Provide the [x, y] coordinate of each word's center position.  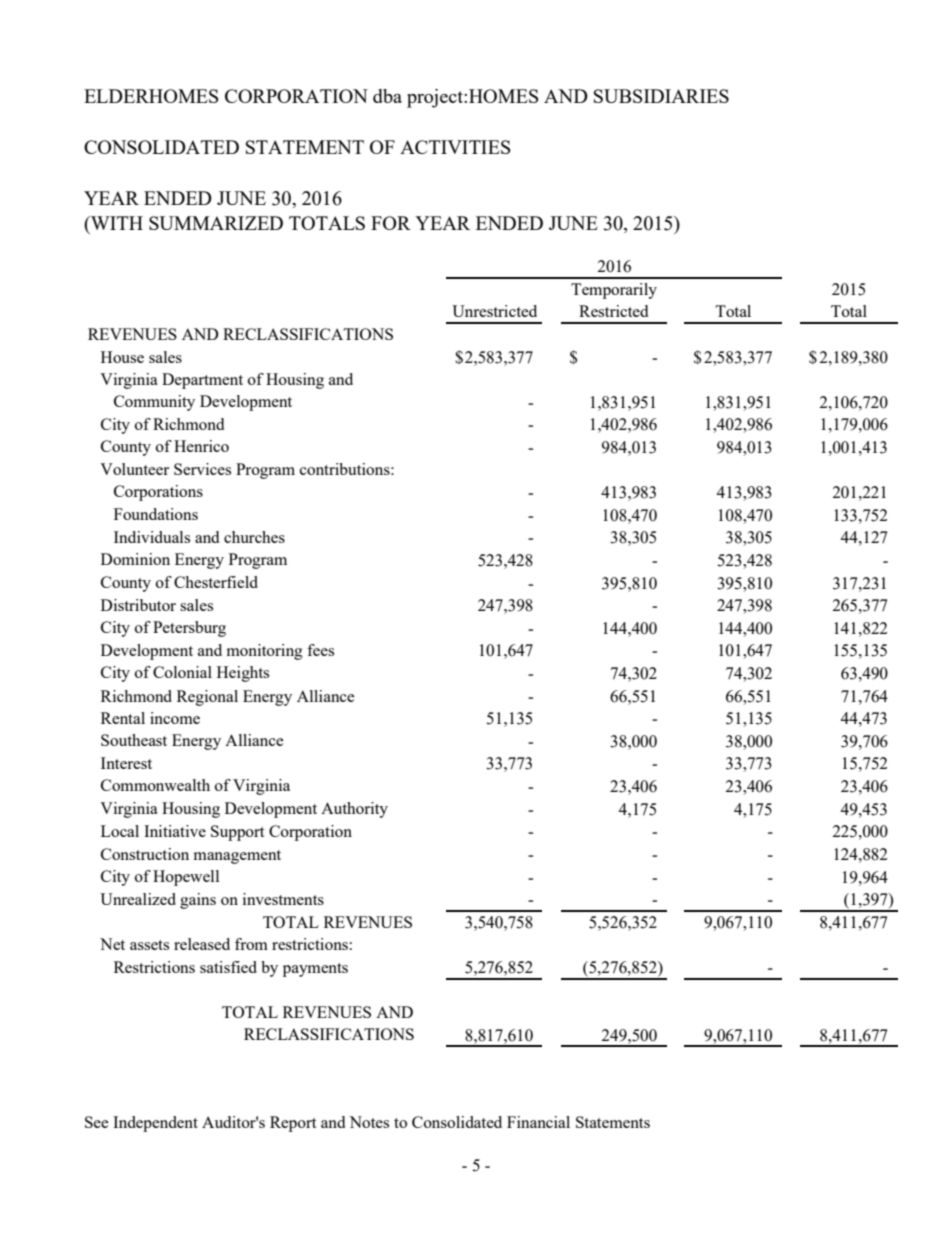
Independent [155, 1124]
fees [320, 650]
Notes [369, 1122]
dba [387, 96]
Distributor [138, 605]
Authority [354, 810]
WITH [116, 223]
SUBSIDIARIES [661, 96]
